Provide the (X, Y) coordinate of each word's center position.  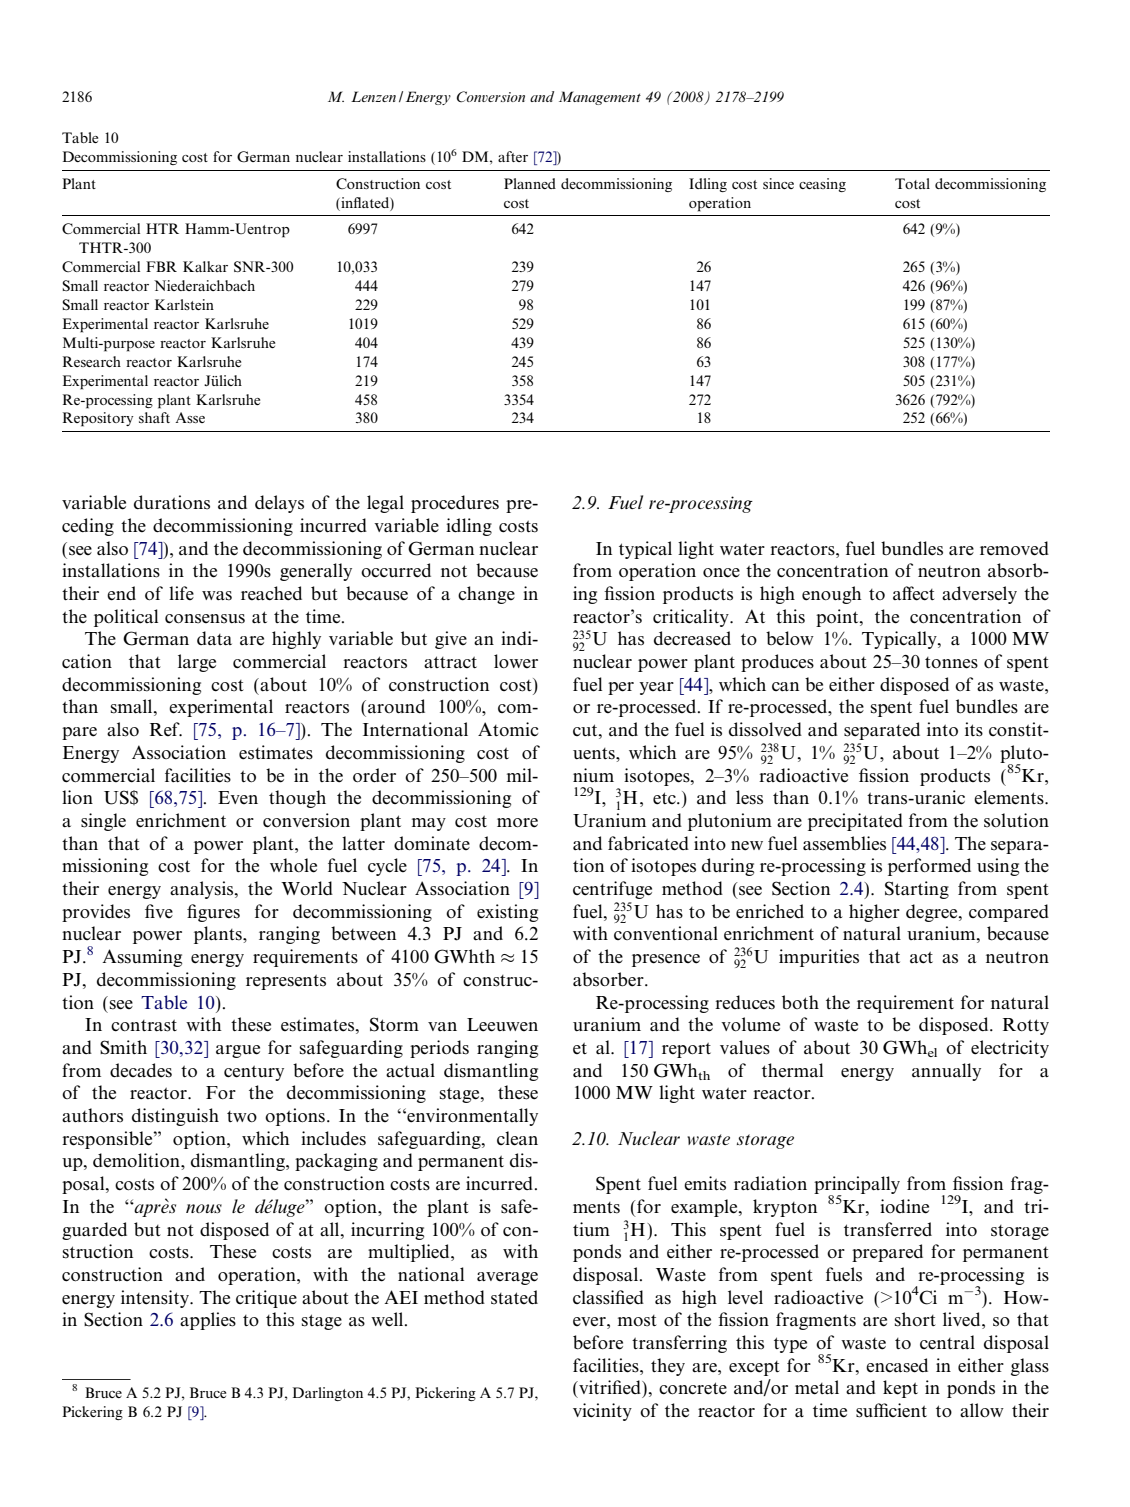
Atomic (508, 729)
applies (208, 1321)
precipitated (855, 822)
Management (600, 98)
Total (912, 183)
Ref (166, 729)
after (513, 156)
